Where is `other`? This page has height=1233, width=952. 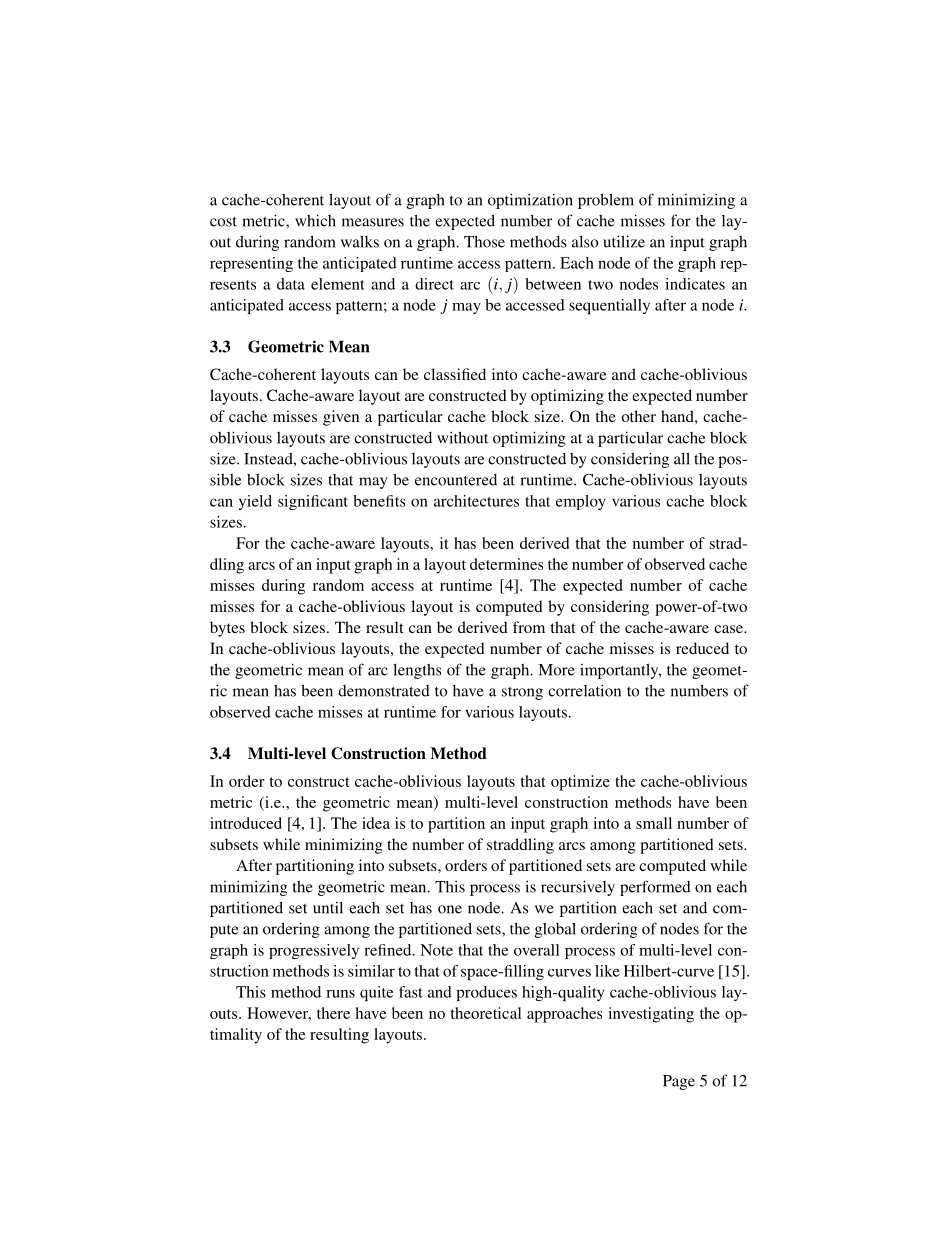
other is located at coordinates (638, 416).
